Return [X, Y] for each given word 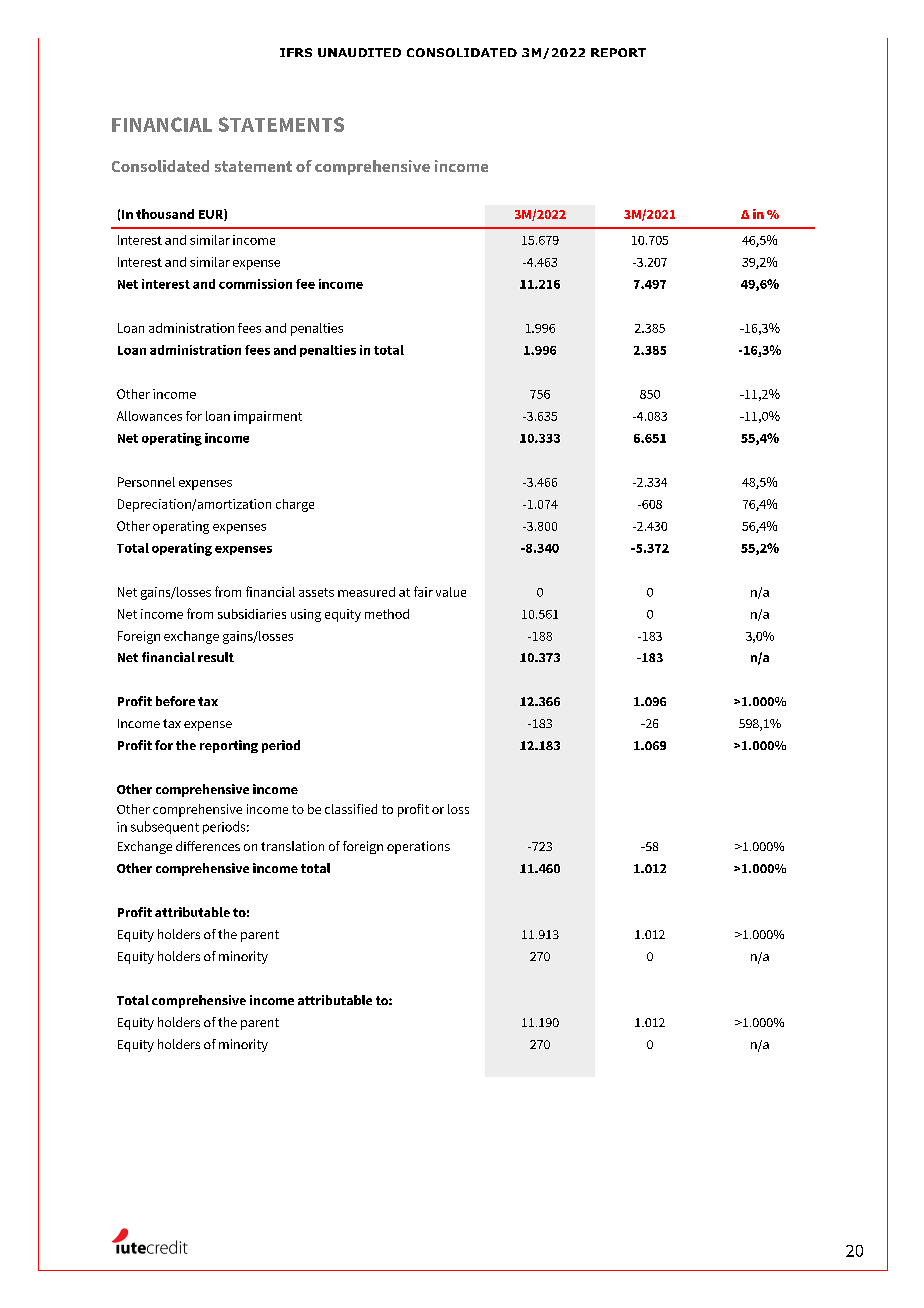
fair [423, 591]
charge [295, 505]
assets [316, 592]
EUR [212, 215]
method [387, 614]
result [216, 657]
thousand [165, 214]
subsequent [165, 827]
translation [292, 846]
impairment [268, 417]
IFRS [296, 52]
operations [418, 847]
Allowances [149, 416]
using [306, 615]
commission [255, 284]
